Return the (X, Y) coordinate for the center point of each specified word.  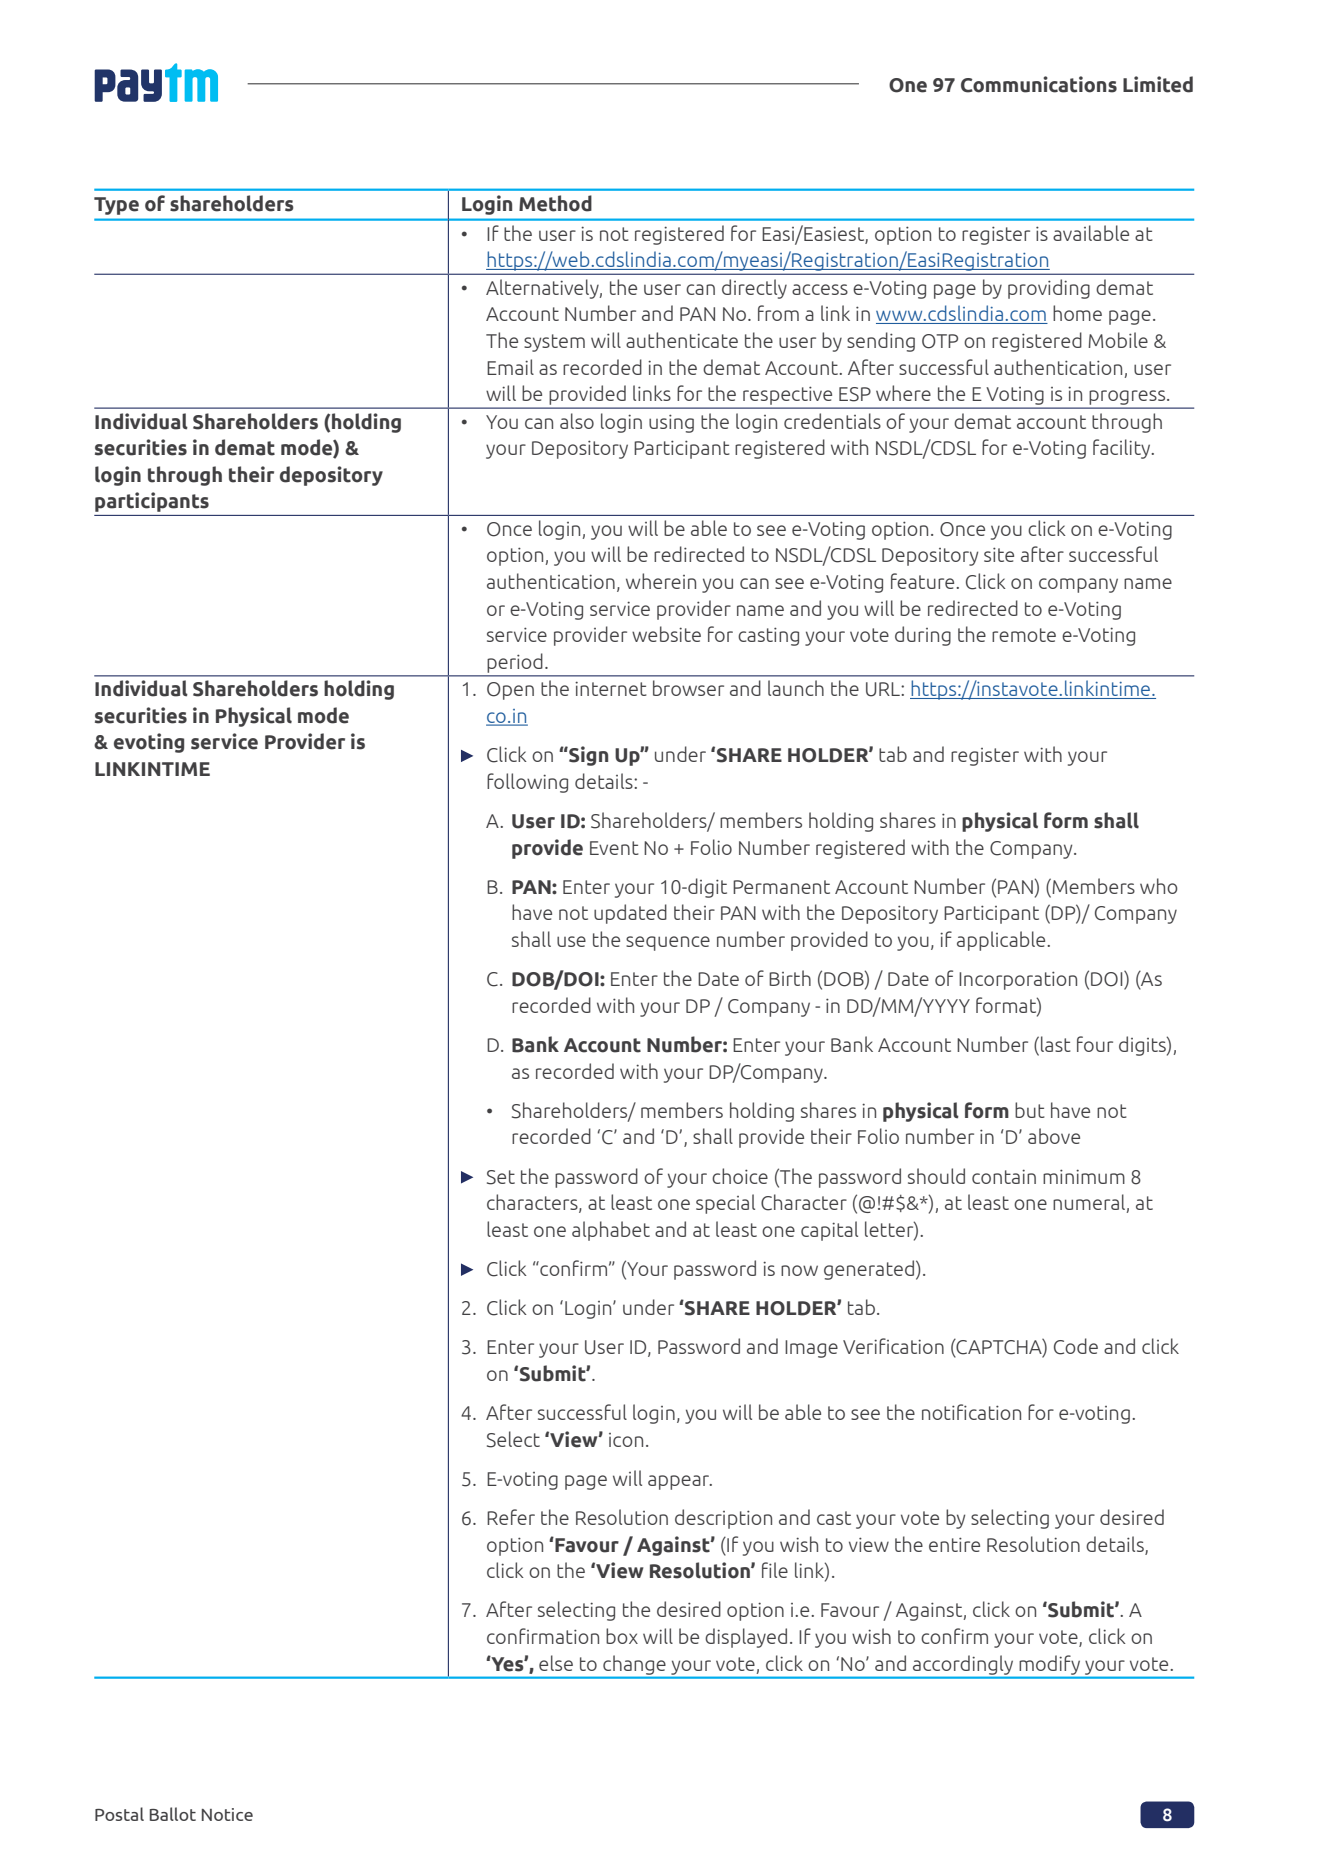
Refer (511, 1517)
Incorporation (1018, 980)
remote (1024, 635)
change (634, 1665)
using (671, 423)
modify (1050, 1665)
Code (1076, 1346)
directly (754, 289)
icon (626, 1440)
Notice (227, 1814)
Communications (1039, 84)
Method (555, 203)
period (515, 663)
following (527, 783)
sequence (668, 943)
